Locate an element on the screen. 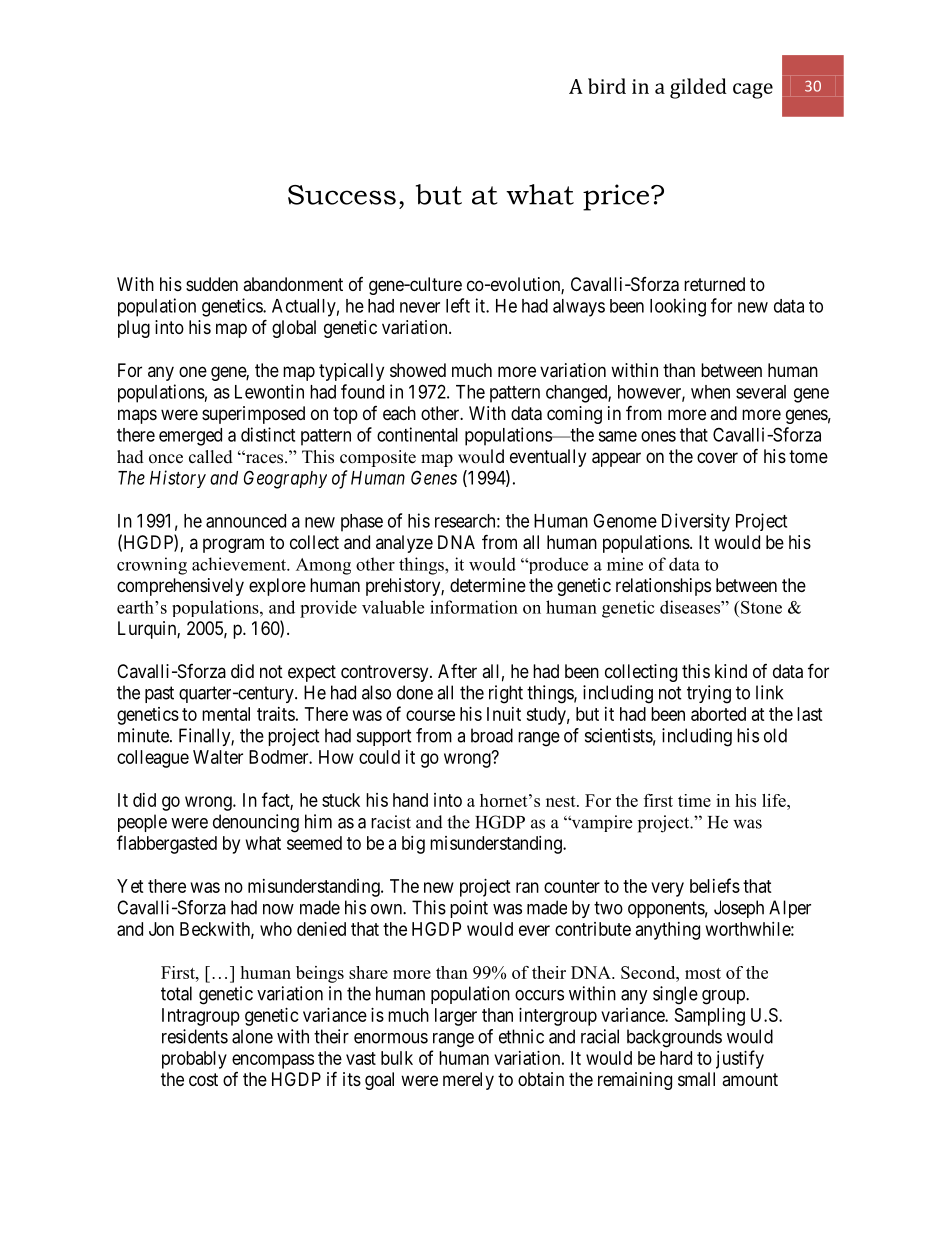 Image resolution: width=952 pixels, height=1233 pixels. broad is located at coordinates (492, 735).
